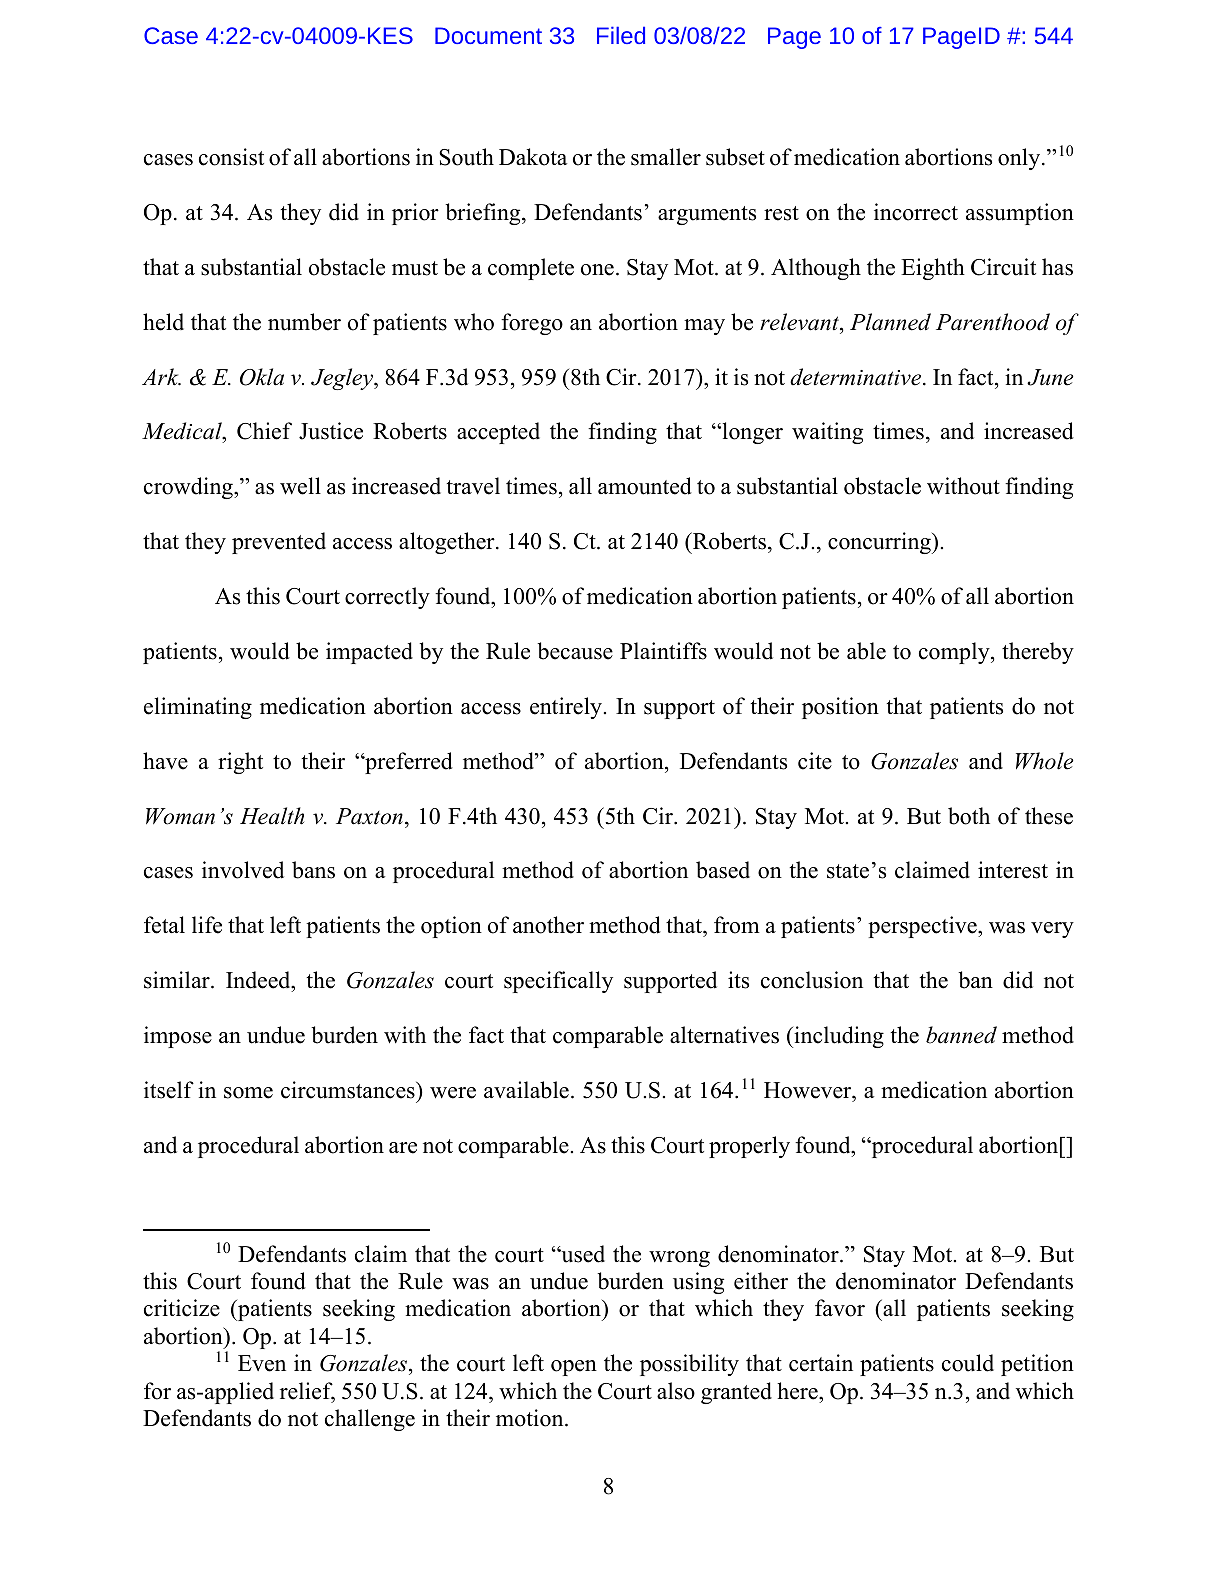 This screenshot has height=1575, width=1217. What do you see at coordinates (231, 157) in the screenshot?
I see `consist` at bounding box center [231, 157].
